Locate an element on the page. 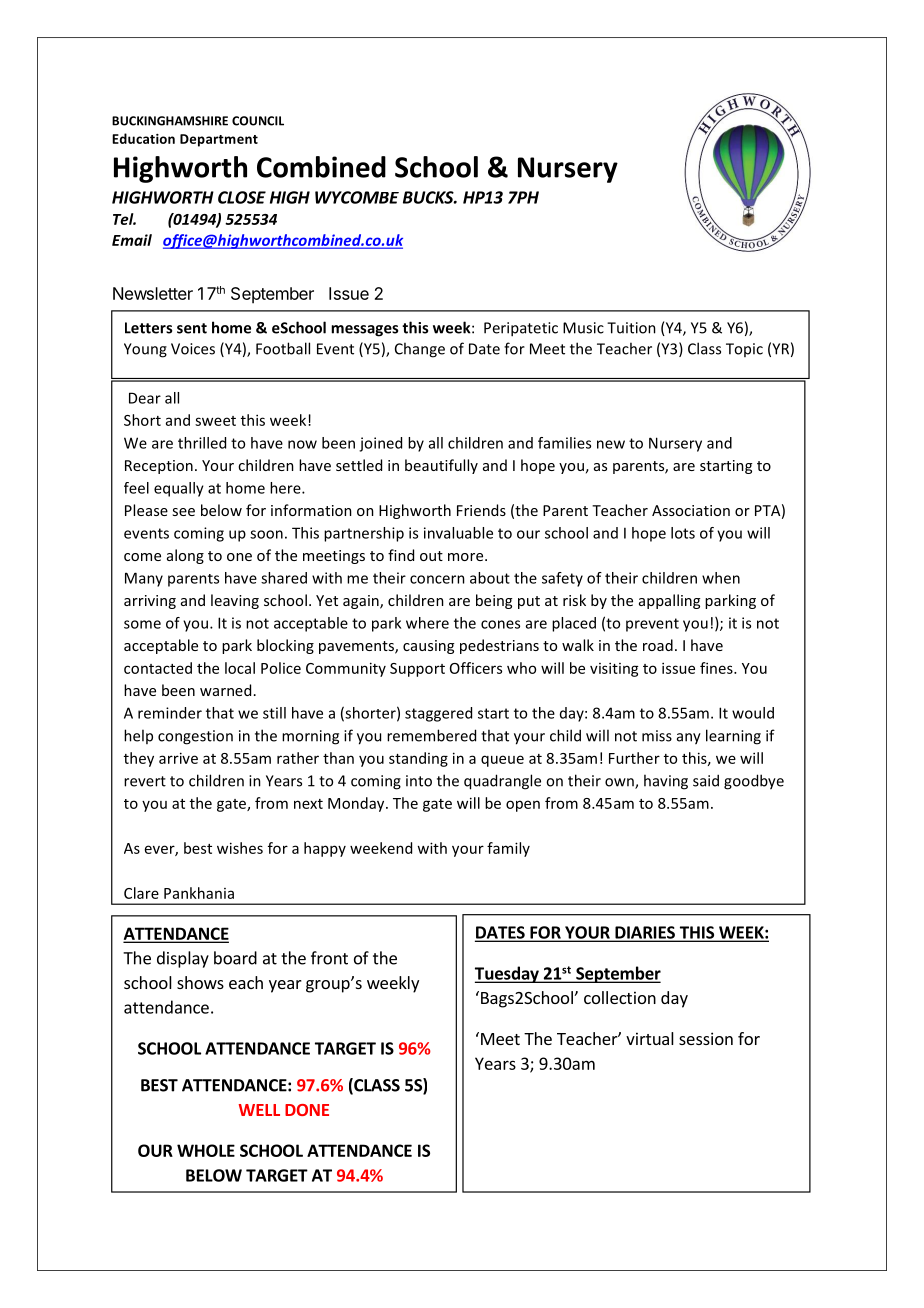  WYCOMBE is located at coordinates (357, 197).
